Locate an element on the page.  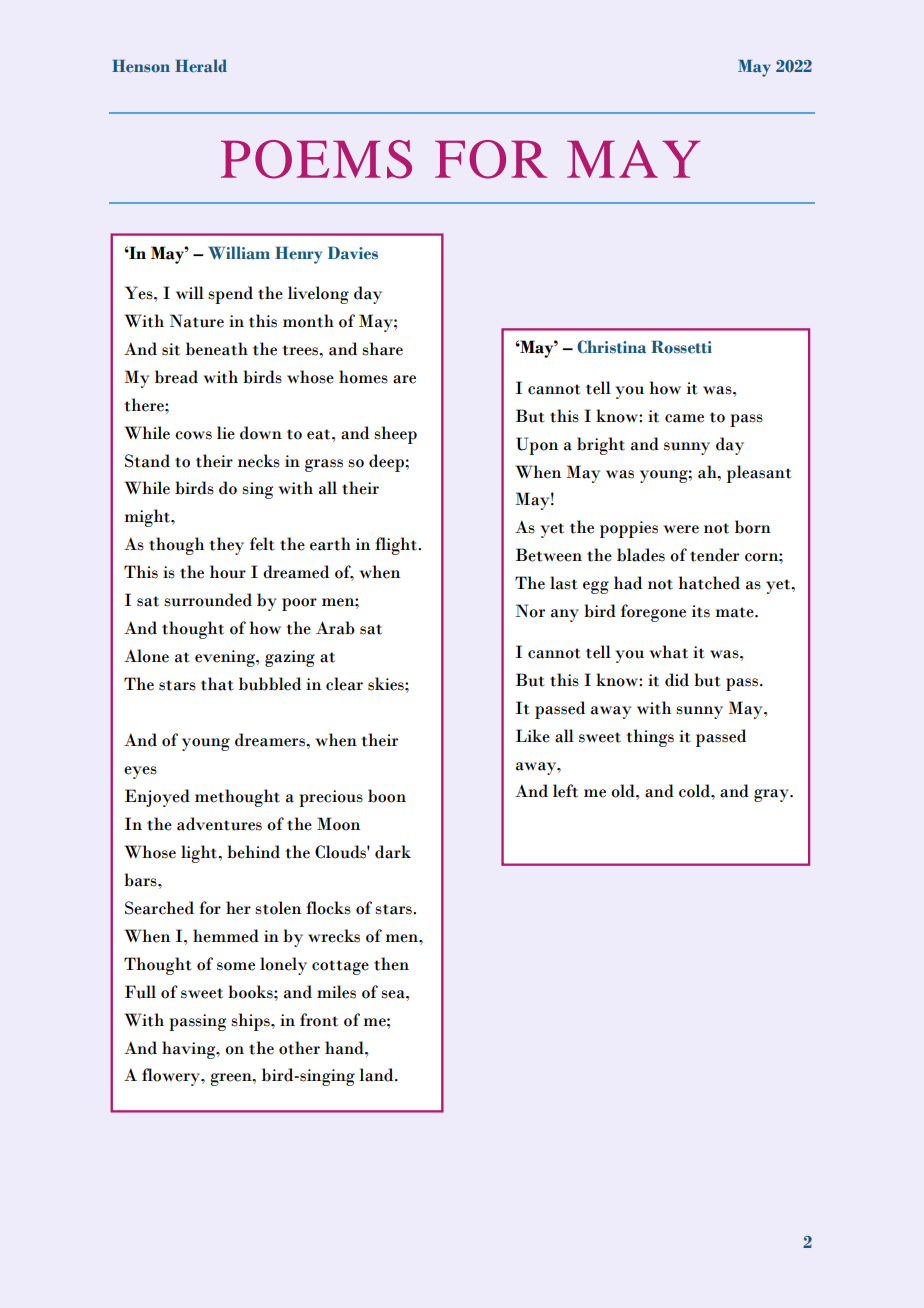
that is located at coordinates (217, 684).
